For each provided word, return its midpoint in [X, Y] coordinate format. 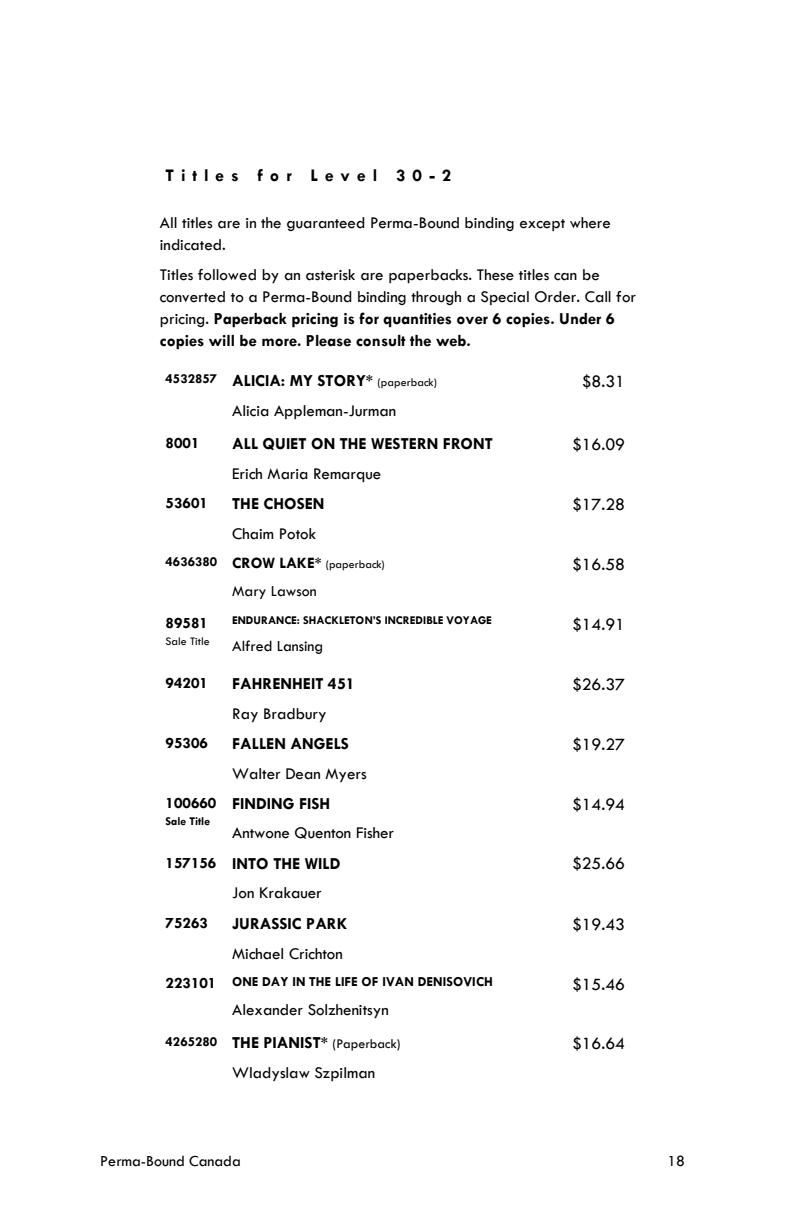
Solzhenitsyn [348, 1011]
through [436, 298]
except [542, 225]
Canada [214, 1161]
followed [227, 275]
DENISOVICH [455, 982]
